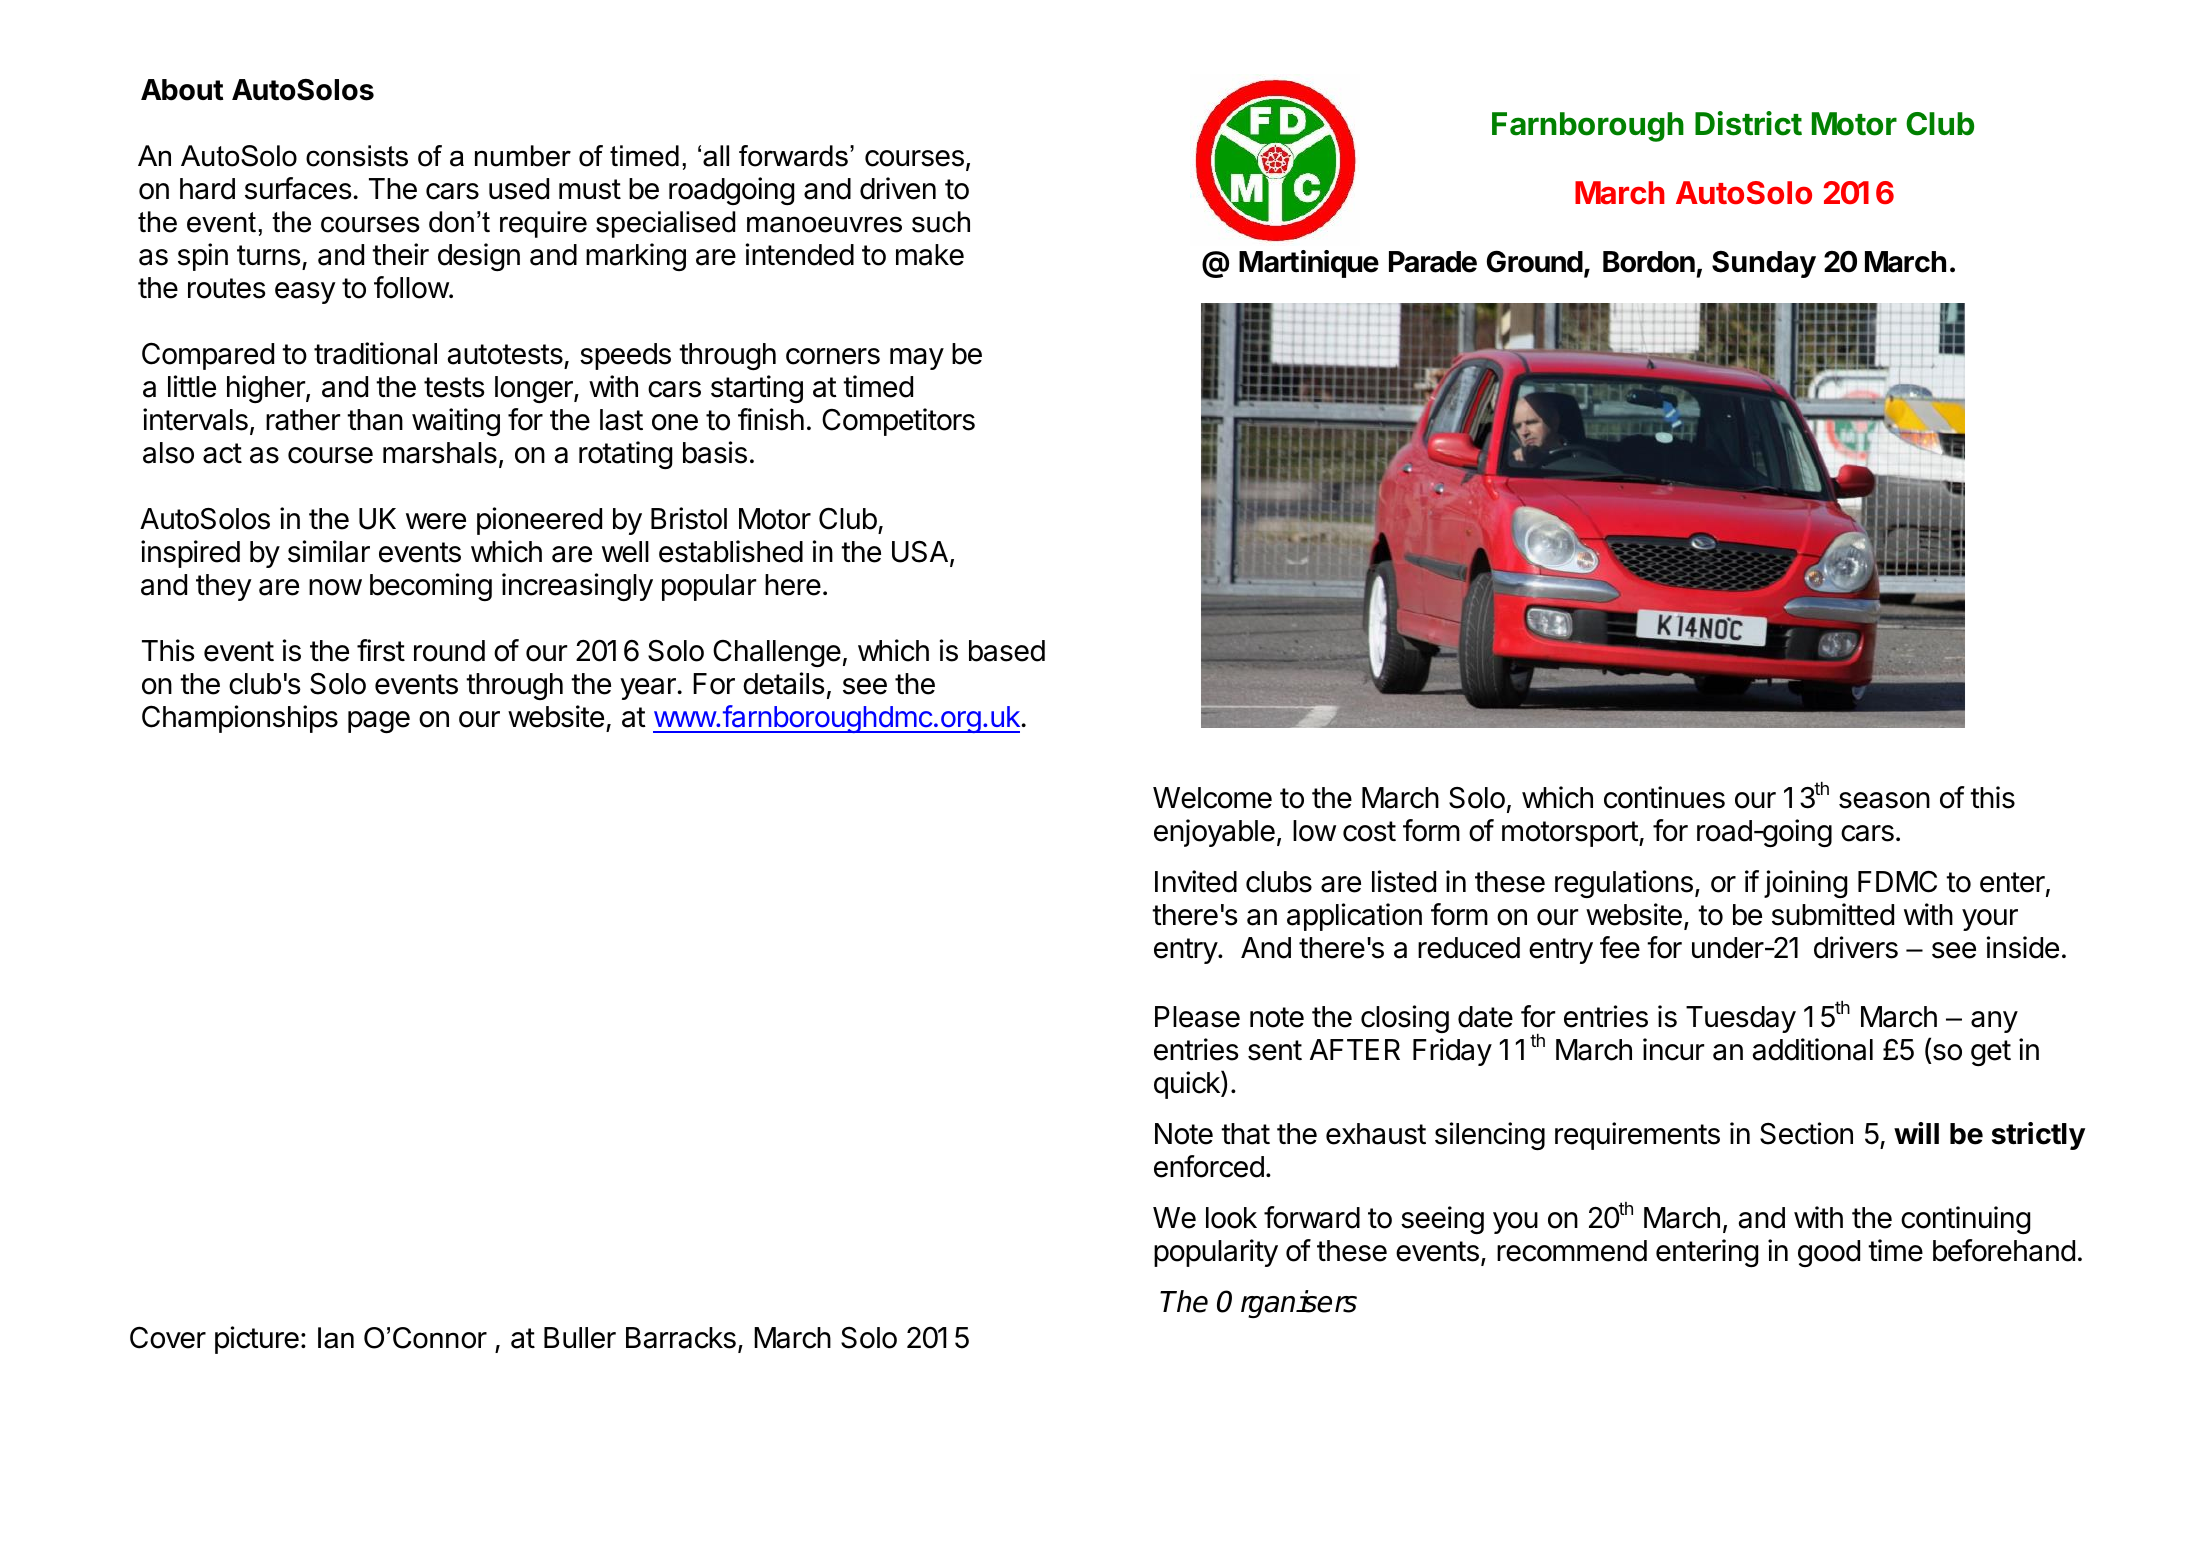  What do you see at coordinates (921, 553) in the screenshot?
I see `USA` at bounding box center [921, 553].
